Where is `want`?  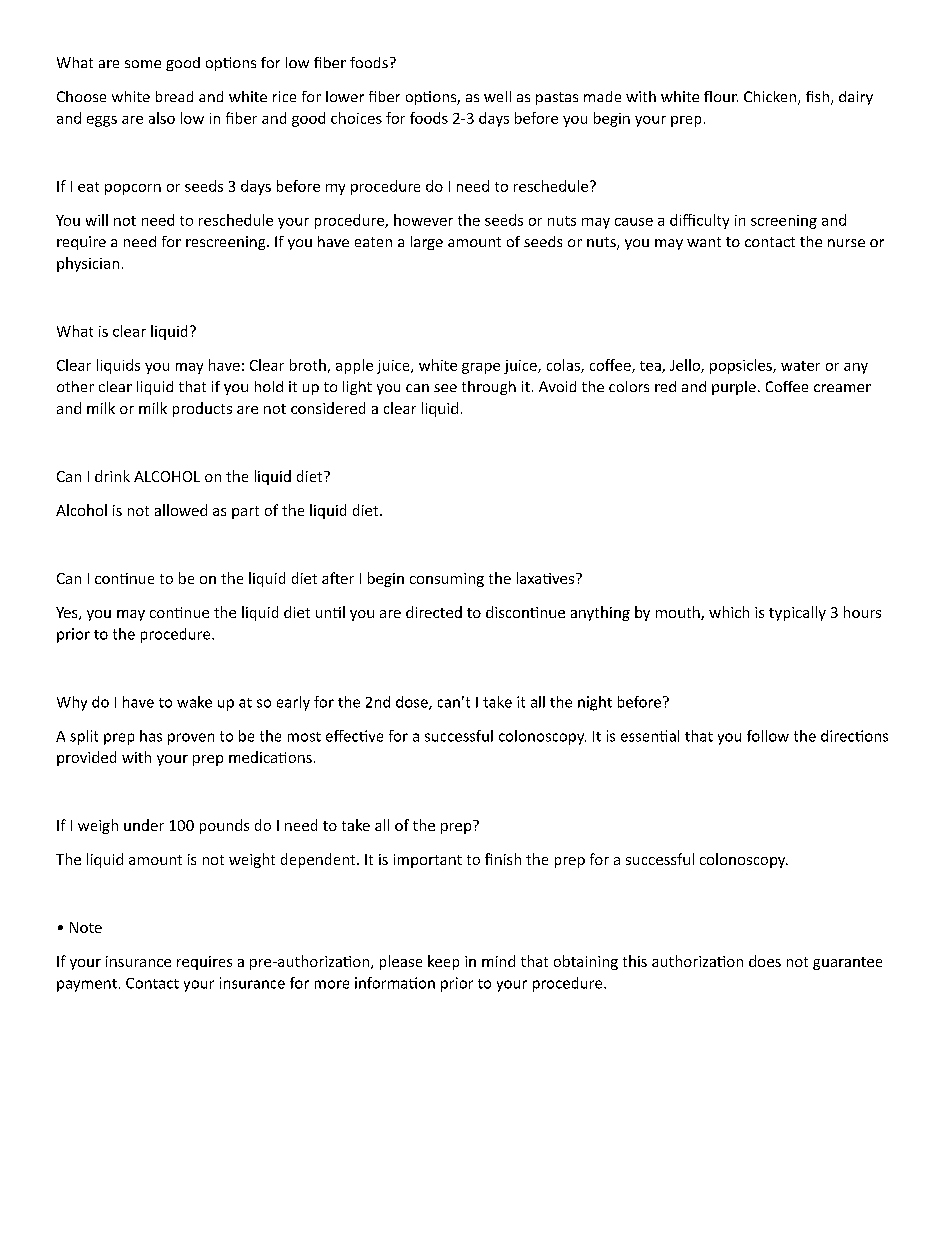 want is located at coordinates (704, 242).
